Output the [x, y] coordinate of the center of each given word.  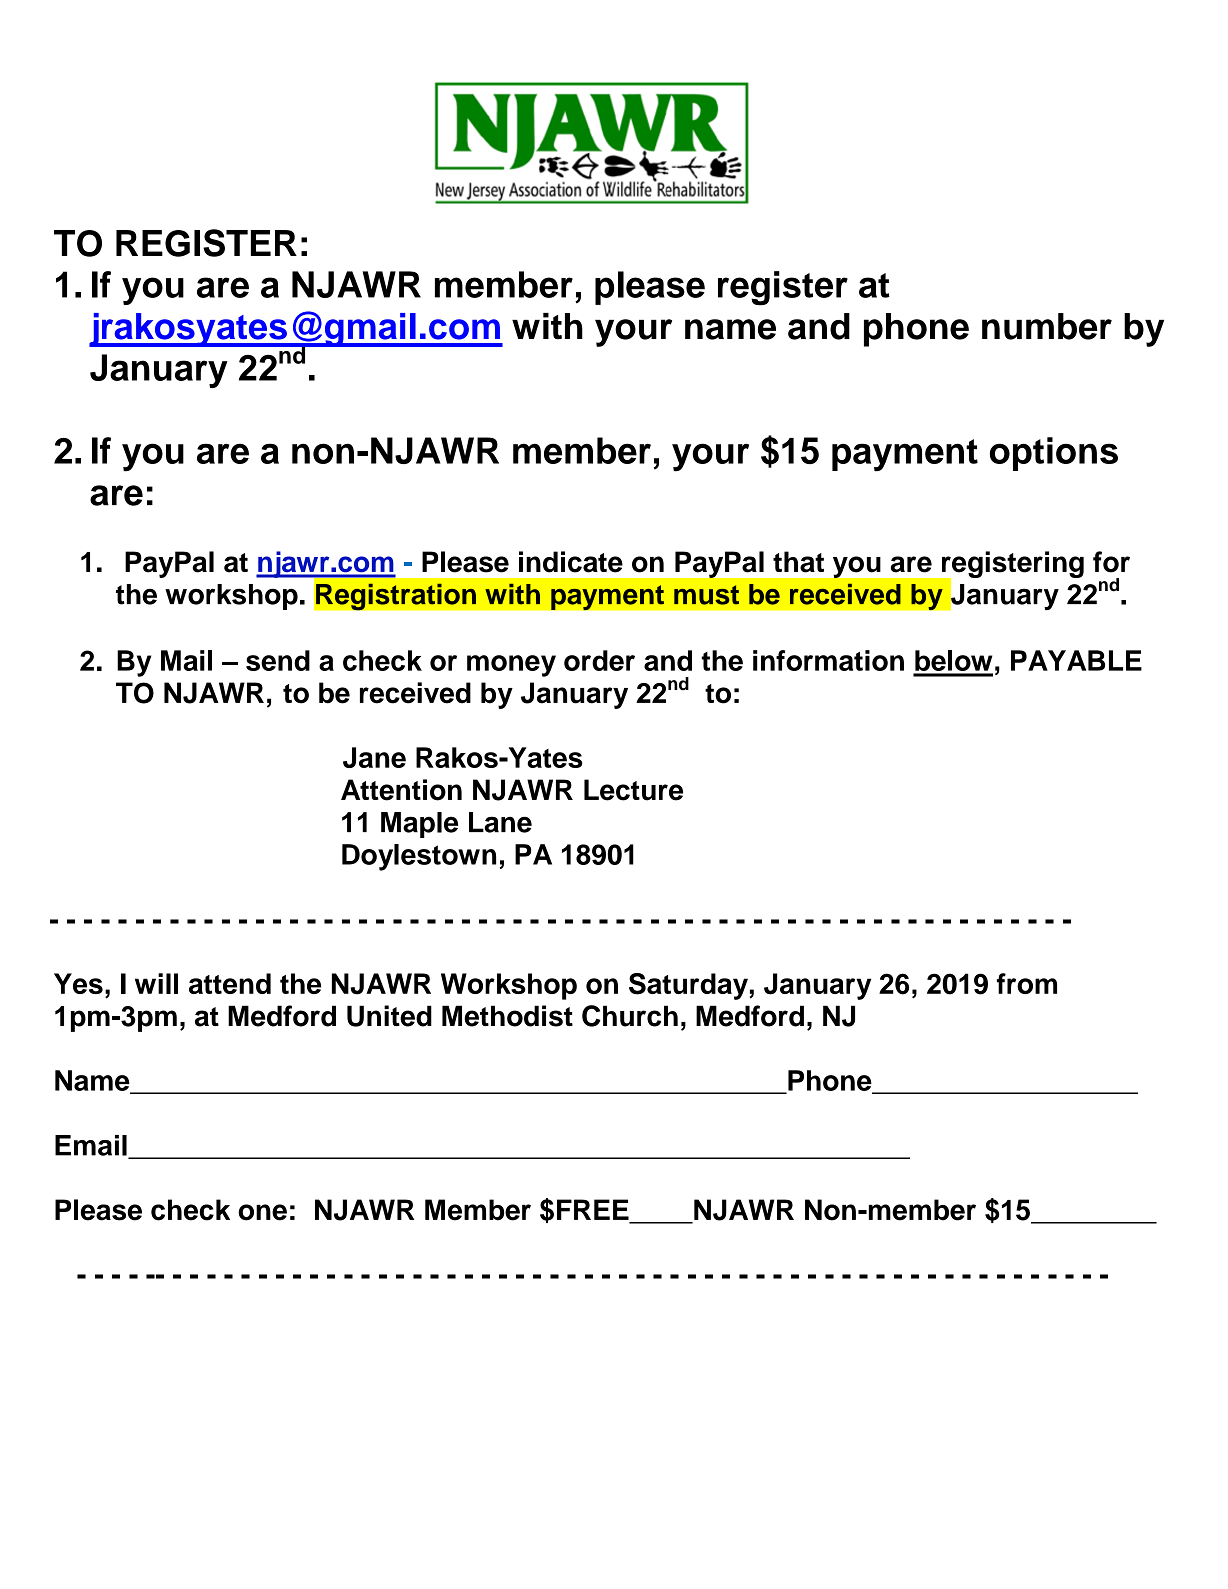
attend [230, 983]
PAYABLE [1076, 660]
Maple [419, 825]
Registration [396, 596]
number [1047, 326]
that [798, 562]
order [599, 660]
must [706, 595]
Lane [500, 822]
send [278, 660]
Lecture [633, 790]
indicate [571, 562]
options [1054, 454]
